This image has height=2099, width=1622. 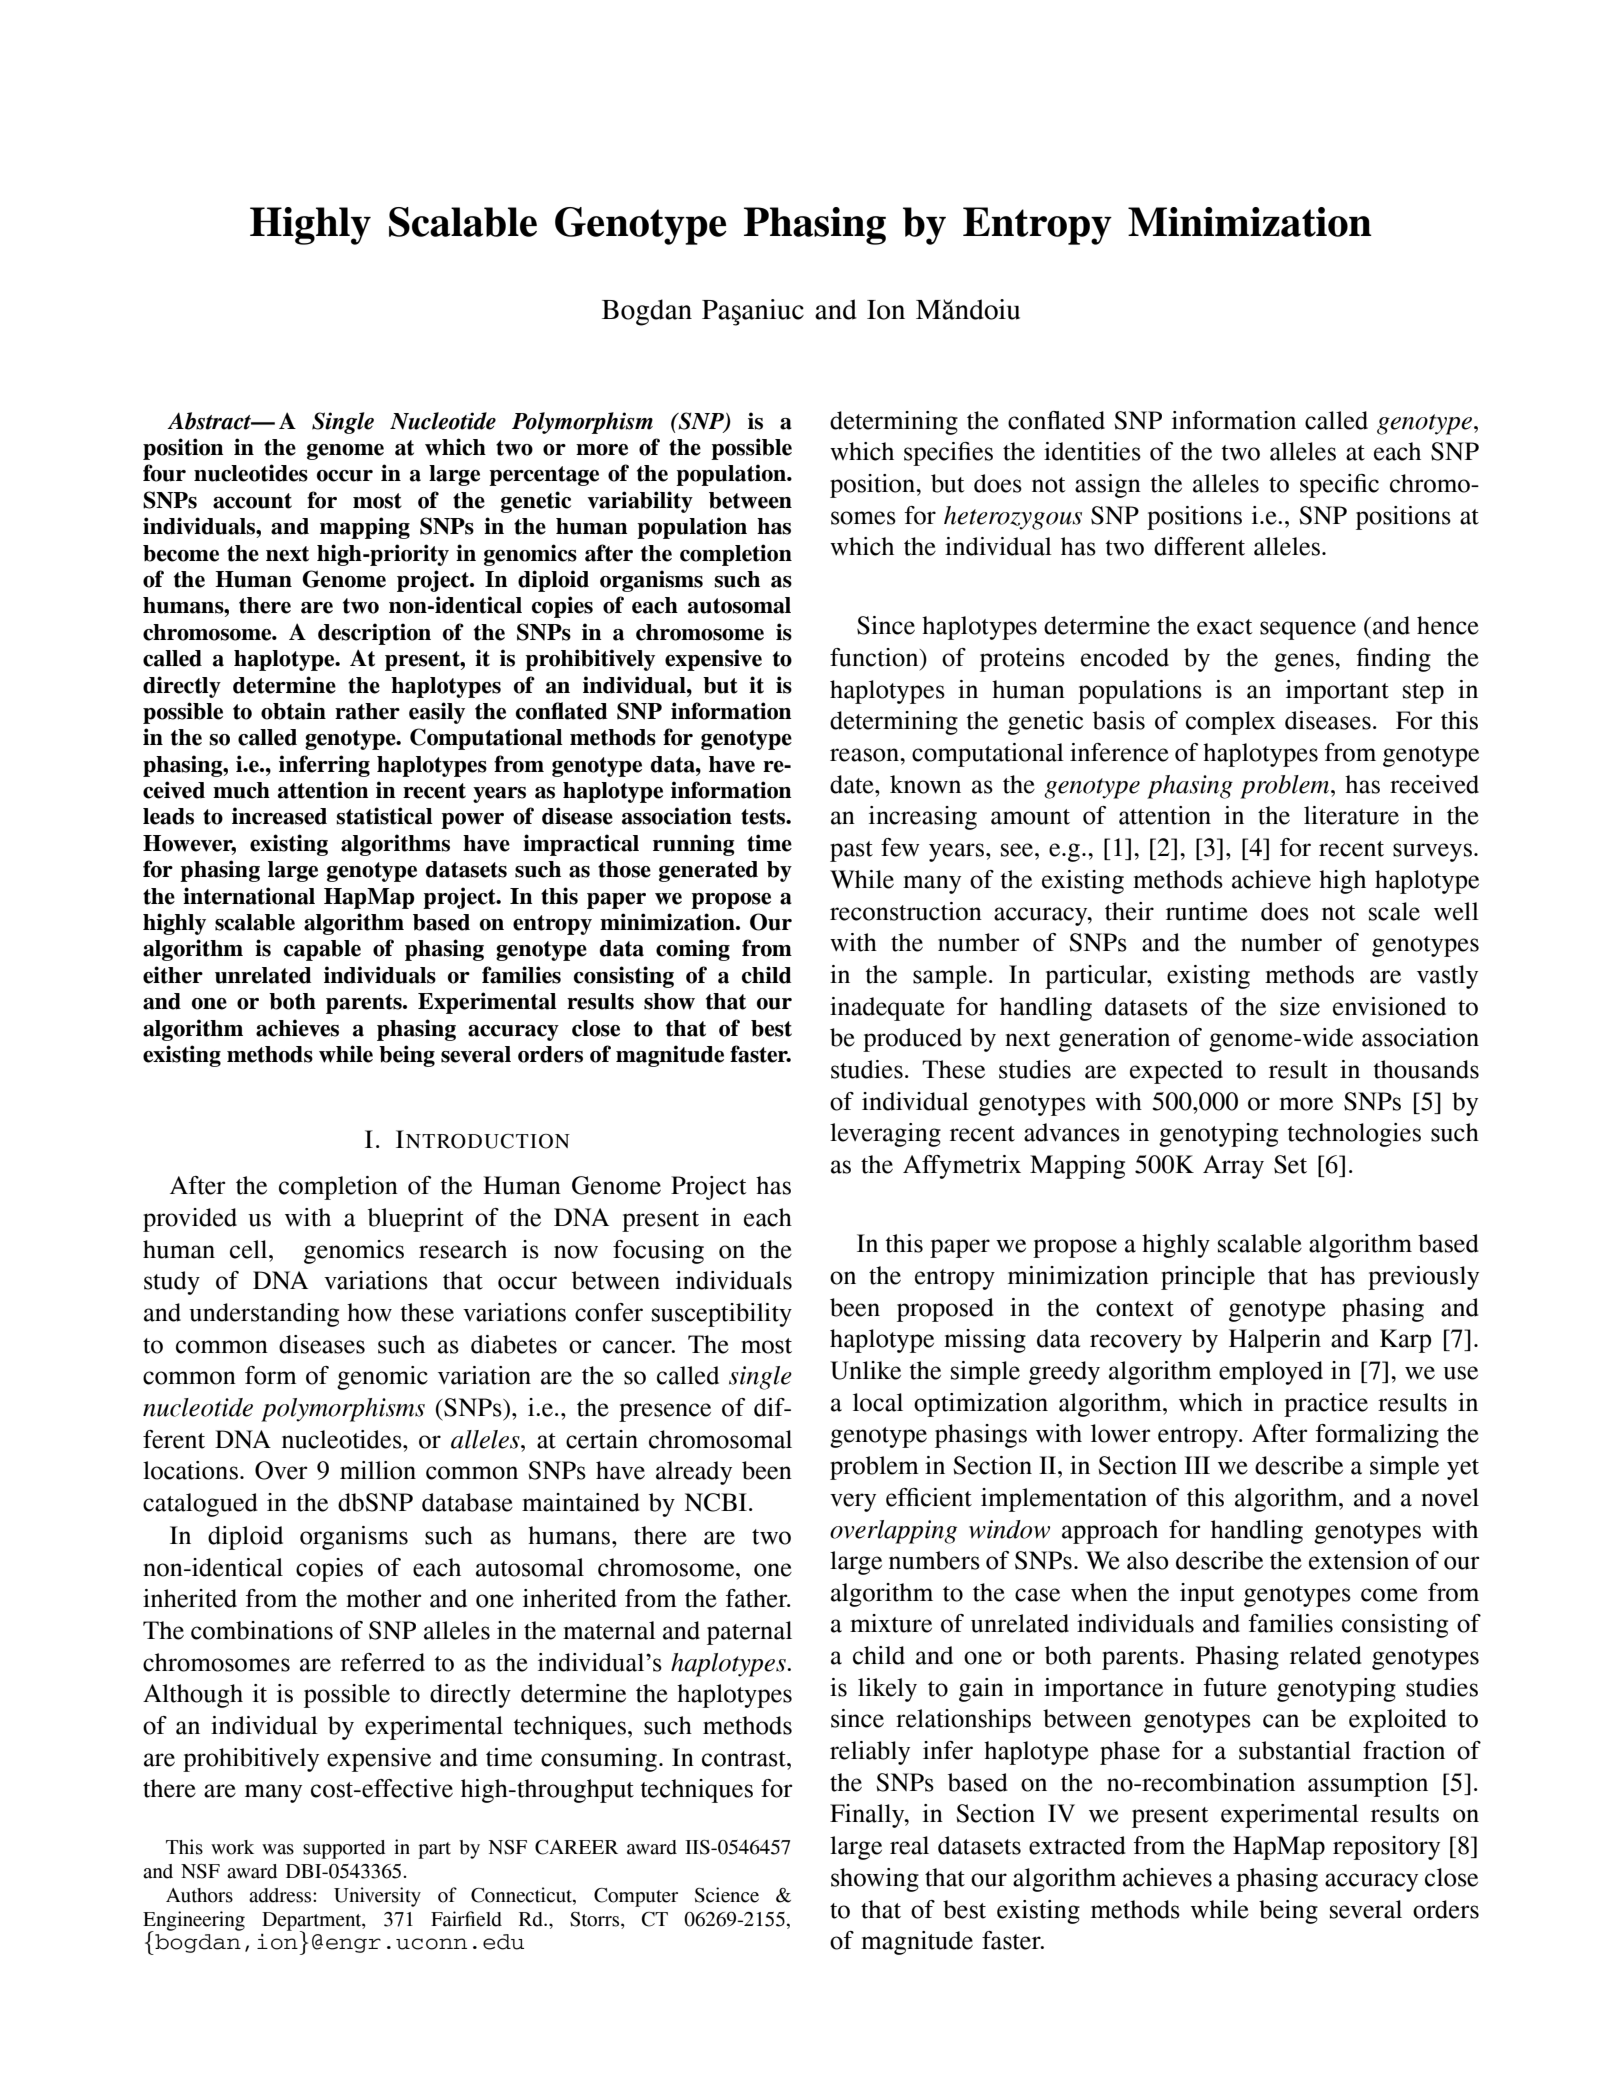 What do you see at coordinates (281, 1895) in the image?
I see `address` at bounding box center [281, 1895].
